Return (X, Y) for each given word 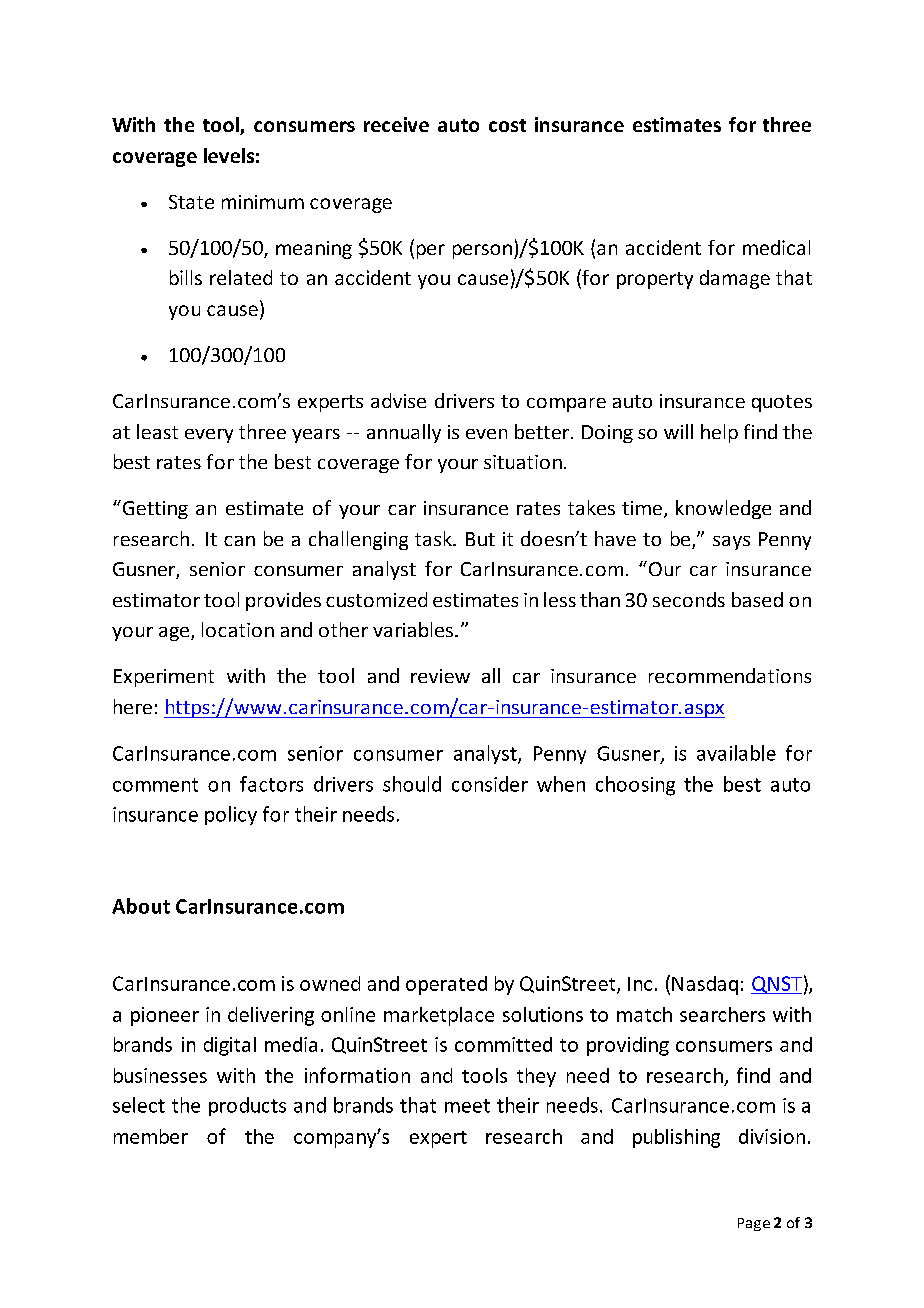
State (191, 202)
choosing (635, 786)
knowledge (723, 509)
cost (507, 125)
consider (490, 784)
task (434, 538)
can (239, 541)
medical (776, 247)
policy (231, 815)
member (151, 1136)
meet (467, 1106)
